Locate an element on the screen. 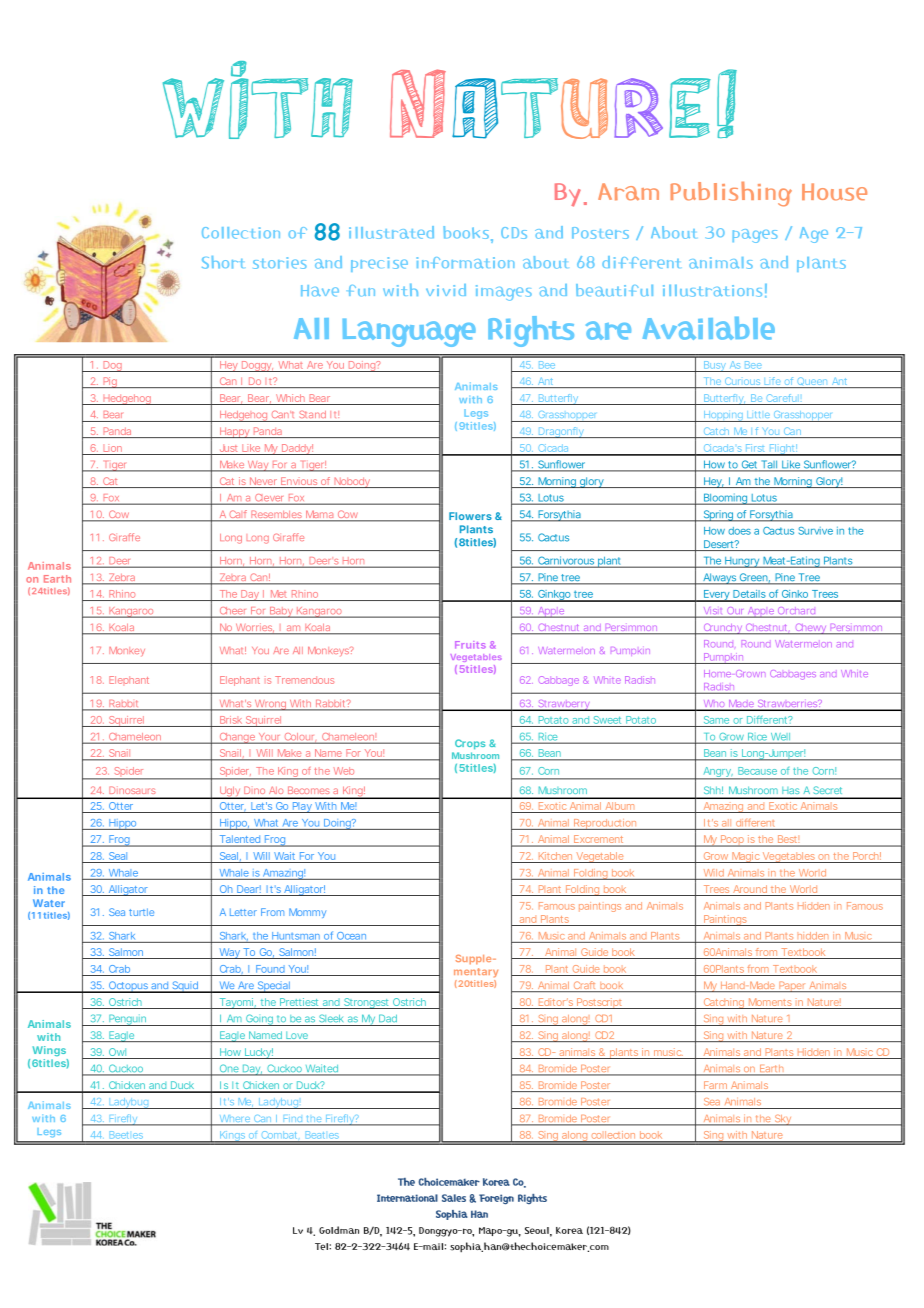 Image resolution: width=924 pixels, height=1308 pixels. pages is located at coordinates (755, 236).
